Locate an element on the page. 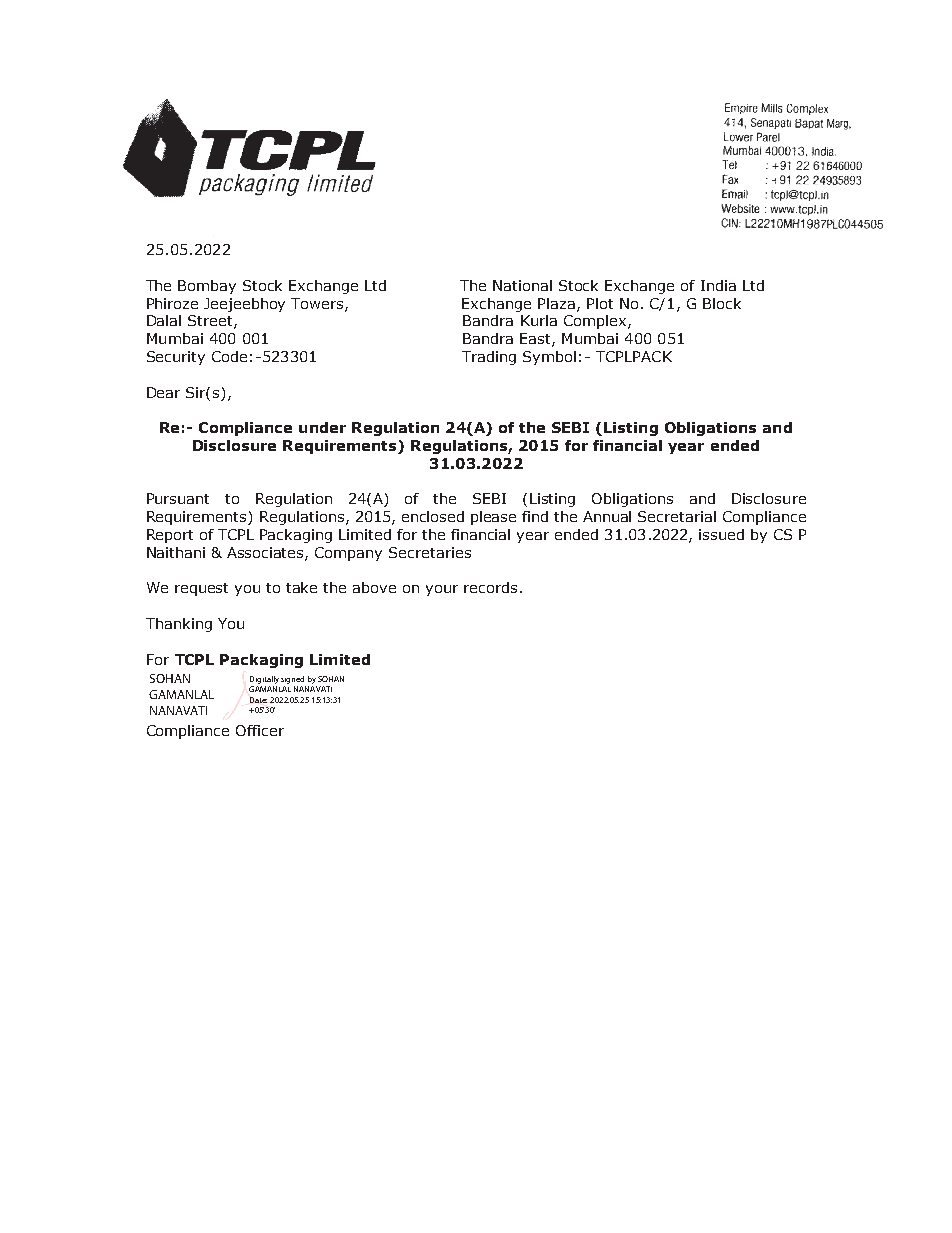 The image size is (952, 1233). Bombay is located at coordinates (207, 287).
